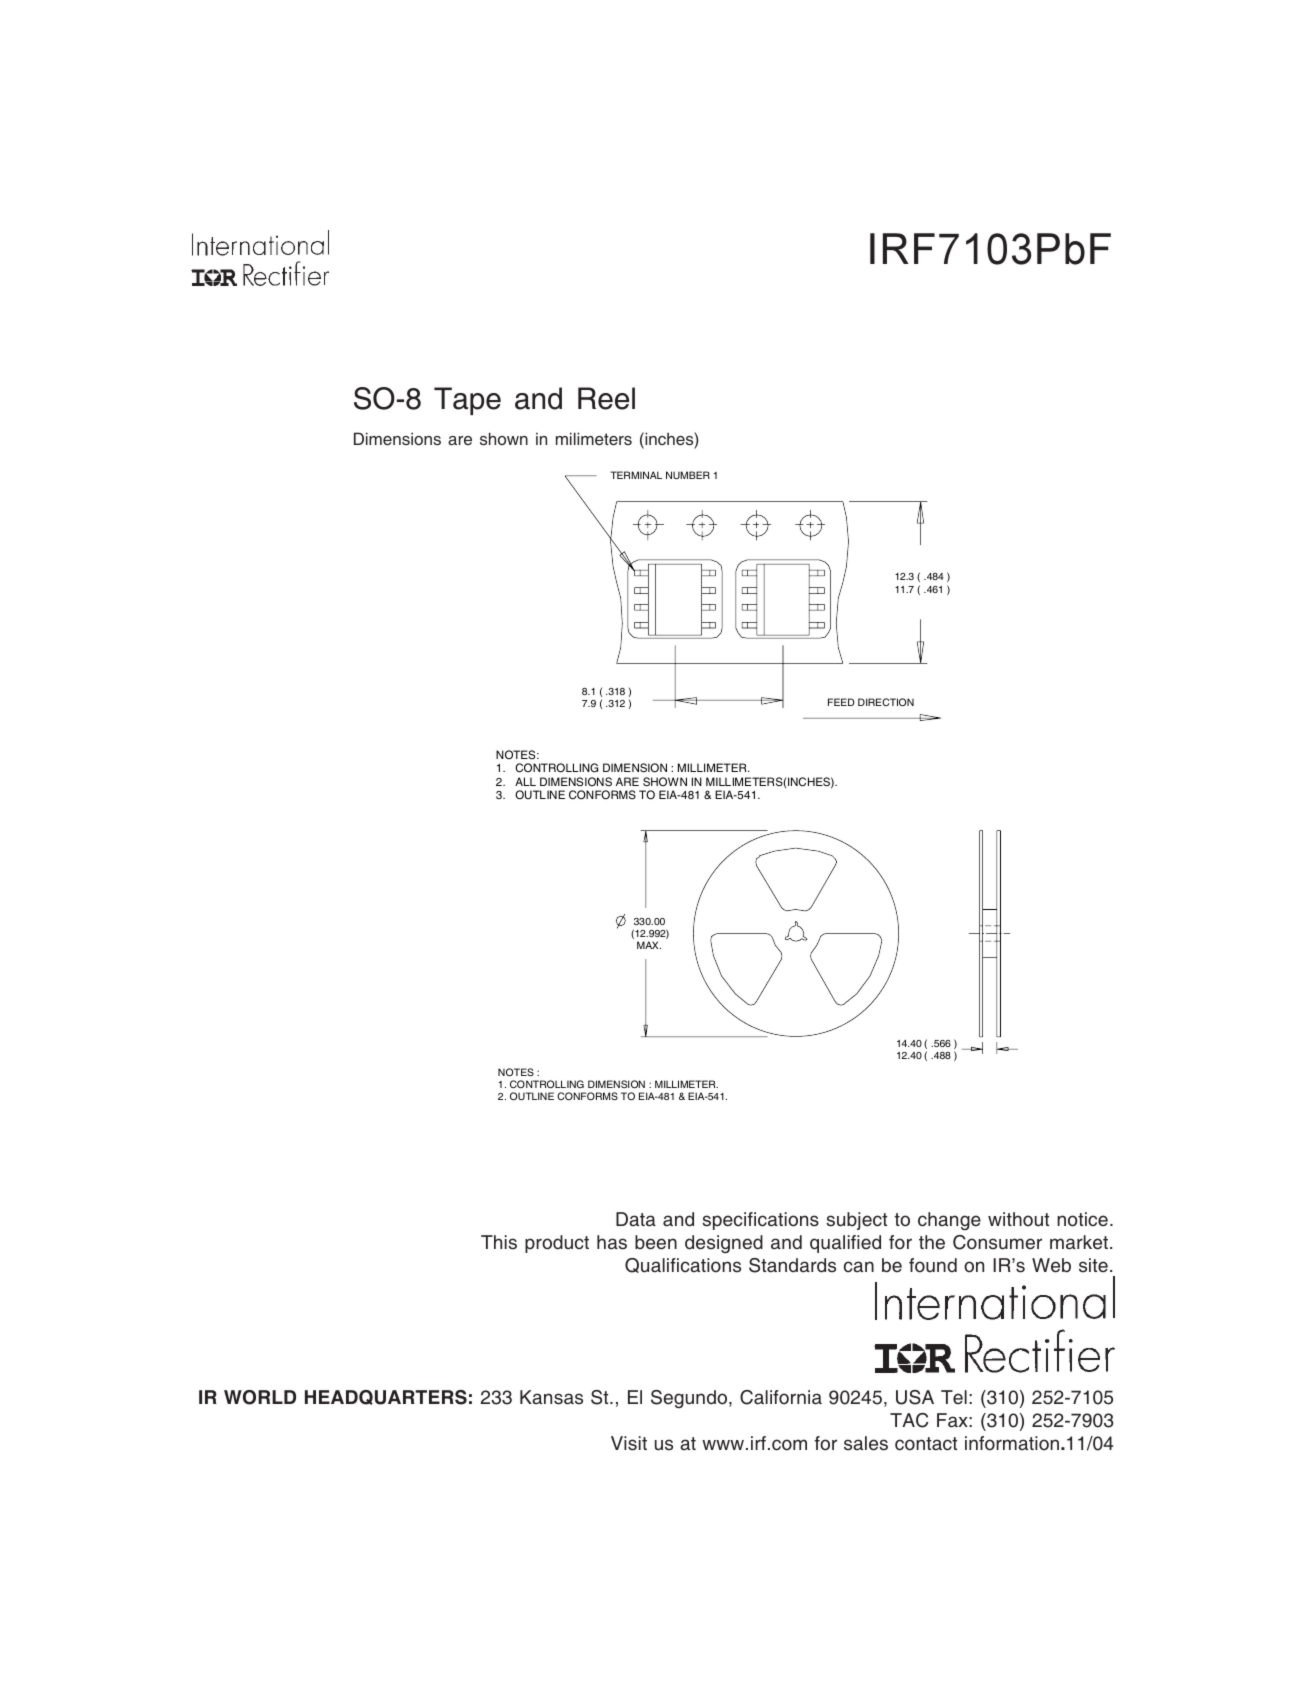 Image resolution: width=1305 pixels, height=1689 pixels. What do you see at coordinates (525, 781) in the screenshot?
I see `ALL` at bounding box center [525, 781].
